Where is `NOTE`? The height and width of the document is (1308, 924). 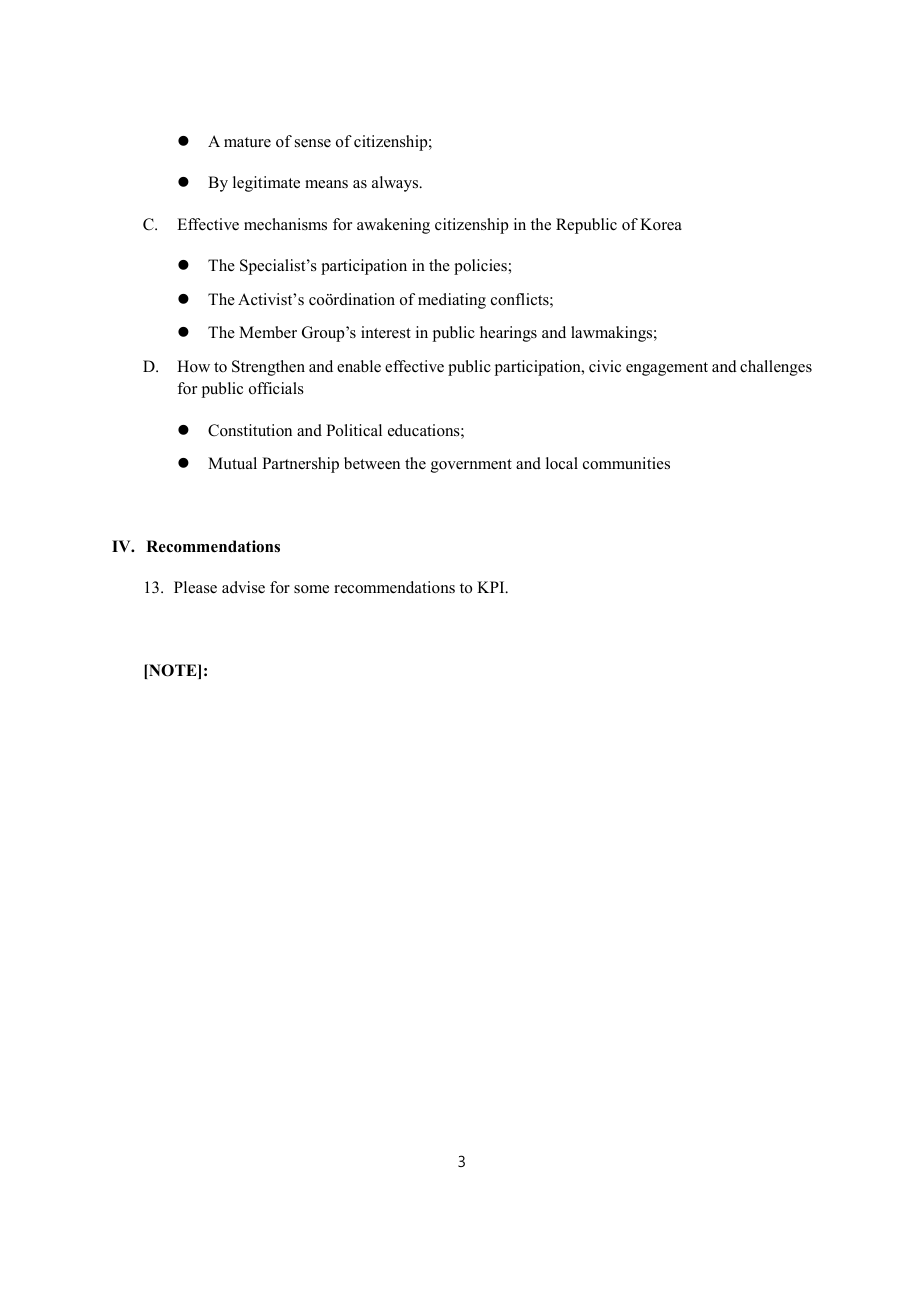 NOTE is located at coordinates (173, 671).
